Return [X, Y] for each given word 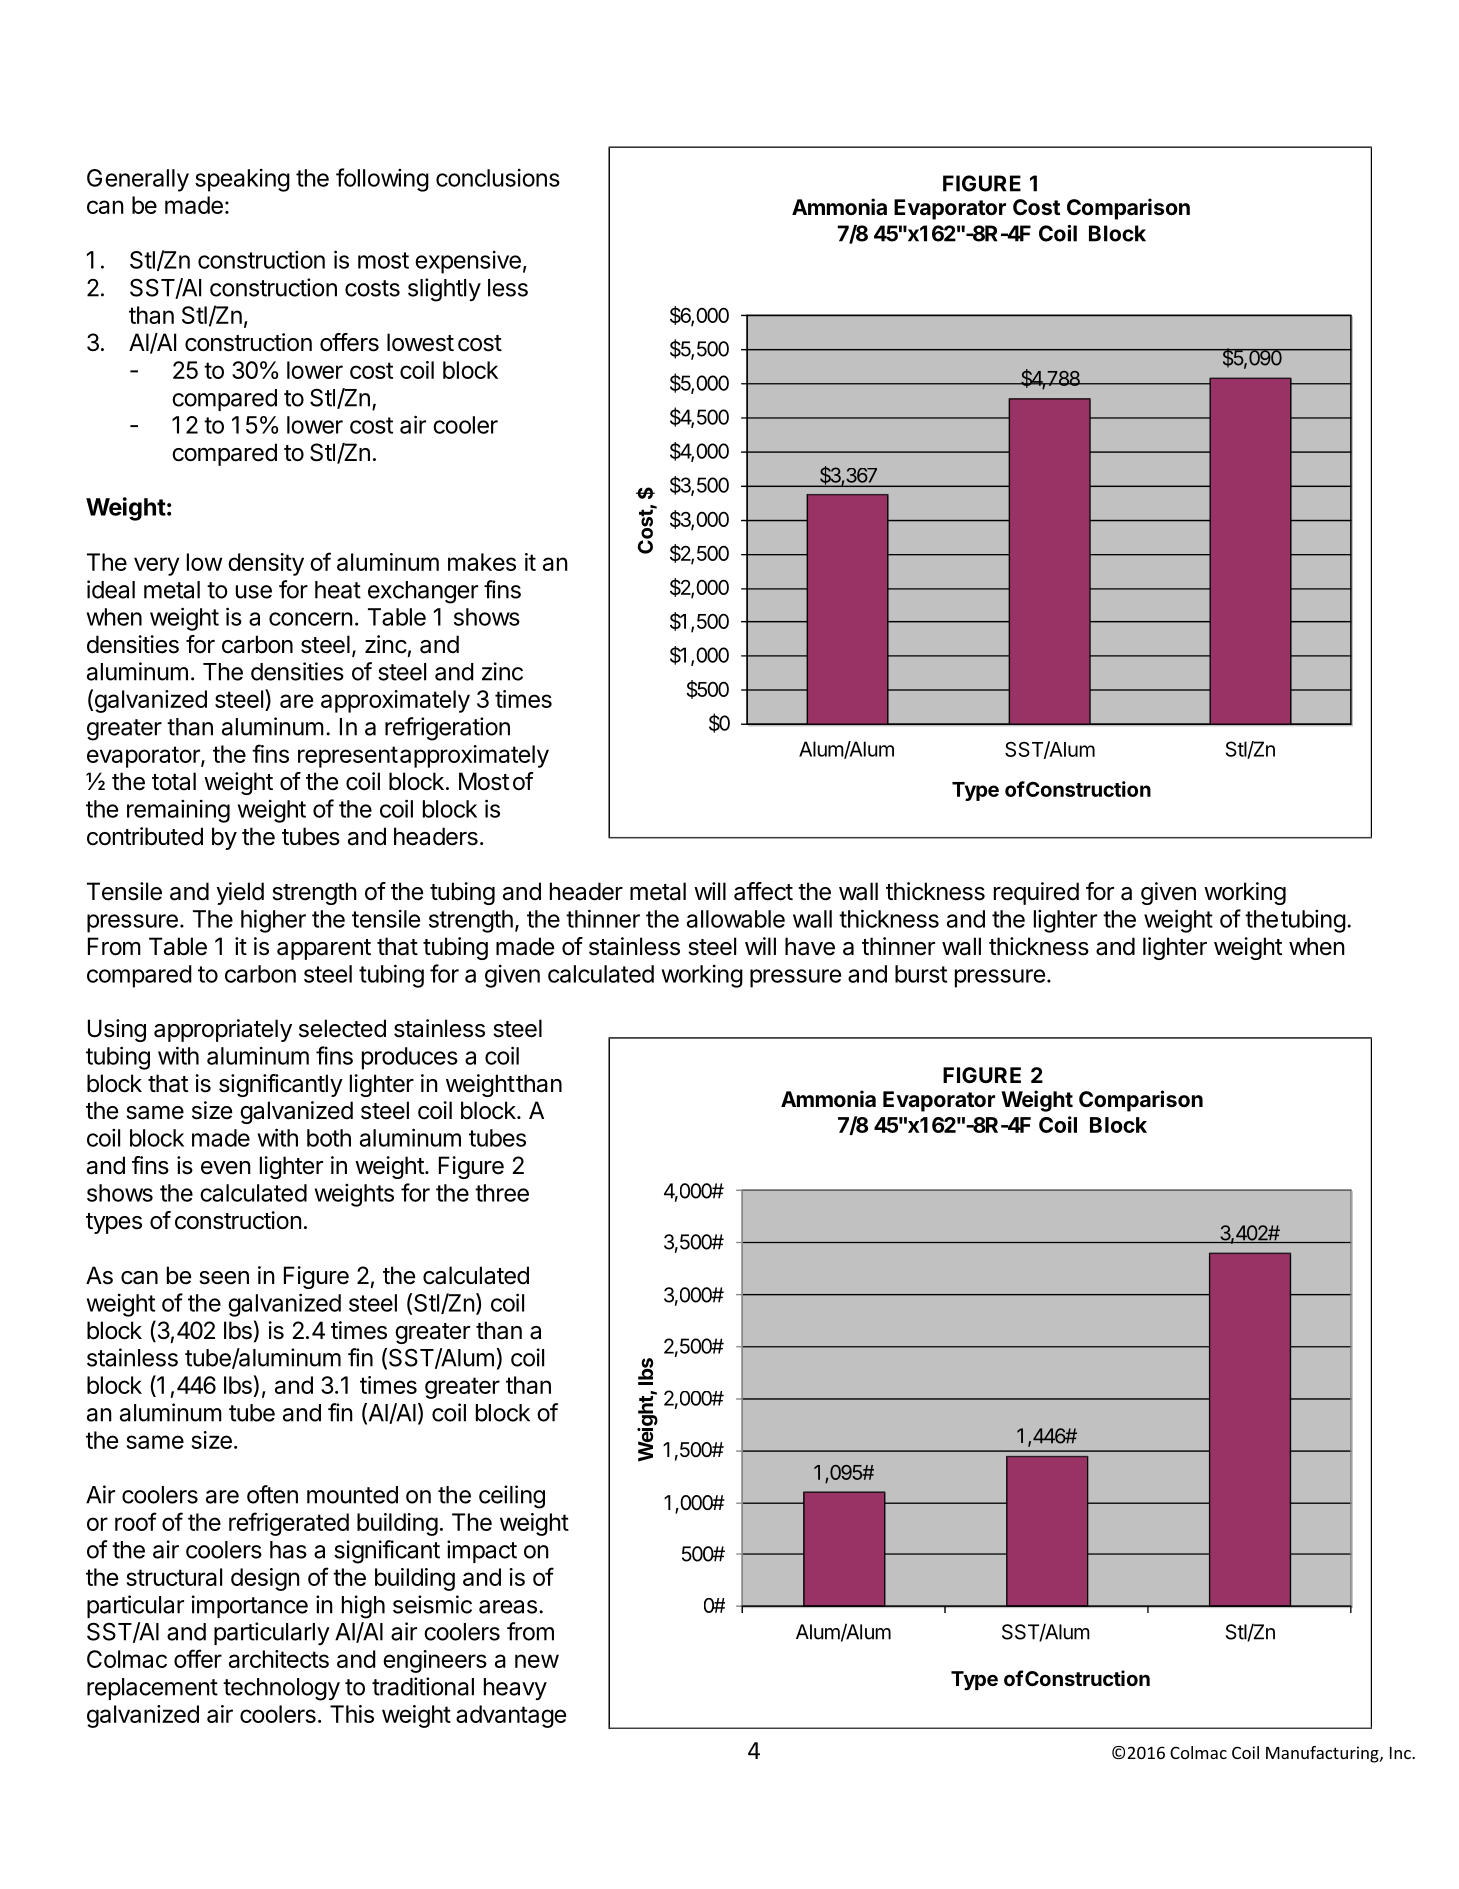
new [537, 1661]
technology [281, 1689]
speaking [242, 180]
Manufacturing [1323, 1754]
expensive [468, 262]
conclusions [498, 177]
